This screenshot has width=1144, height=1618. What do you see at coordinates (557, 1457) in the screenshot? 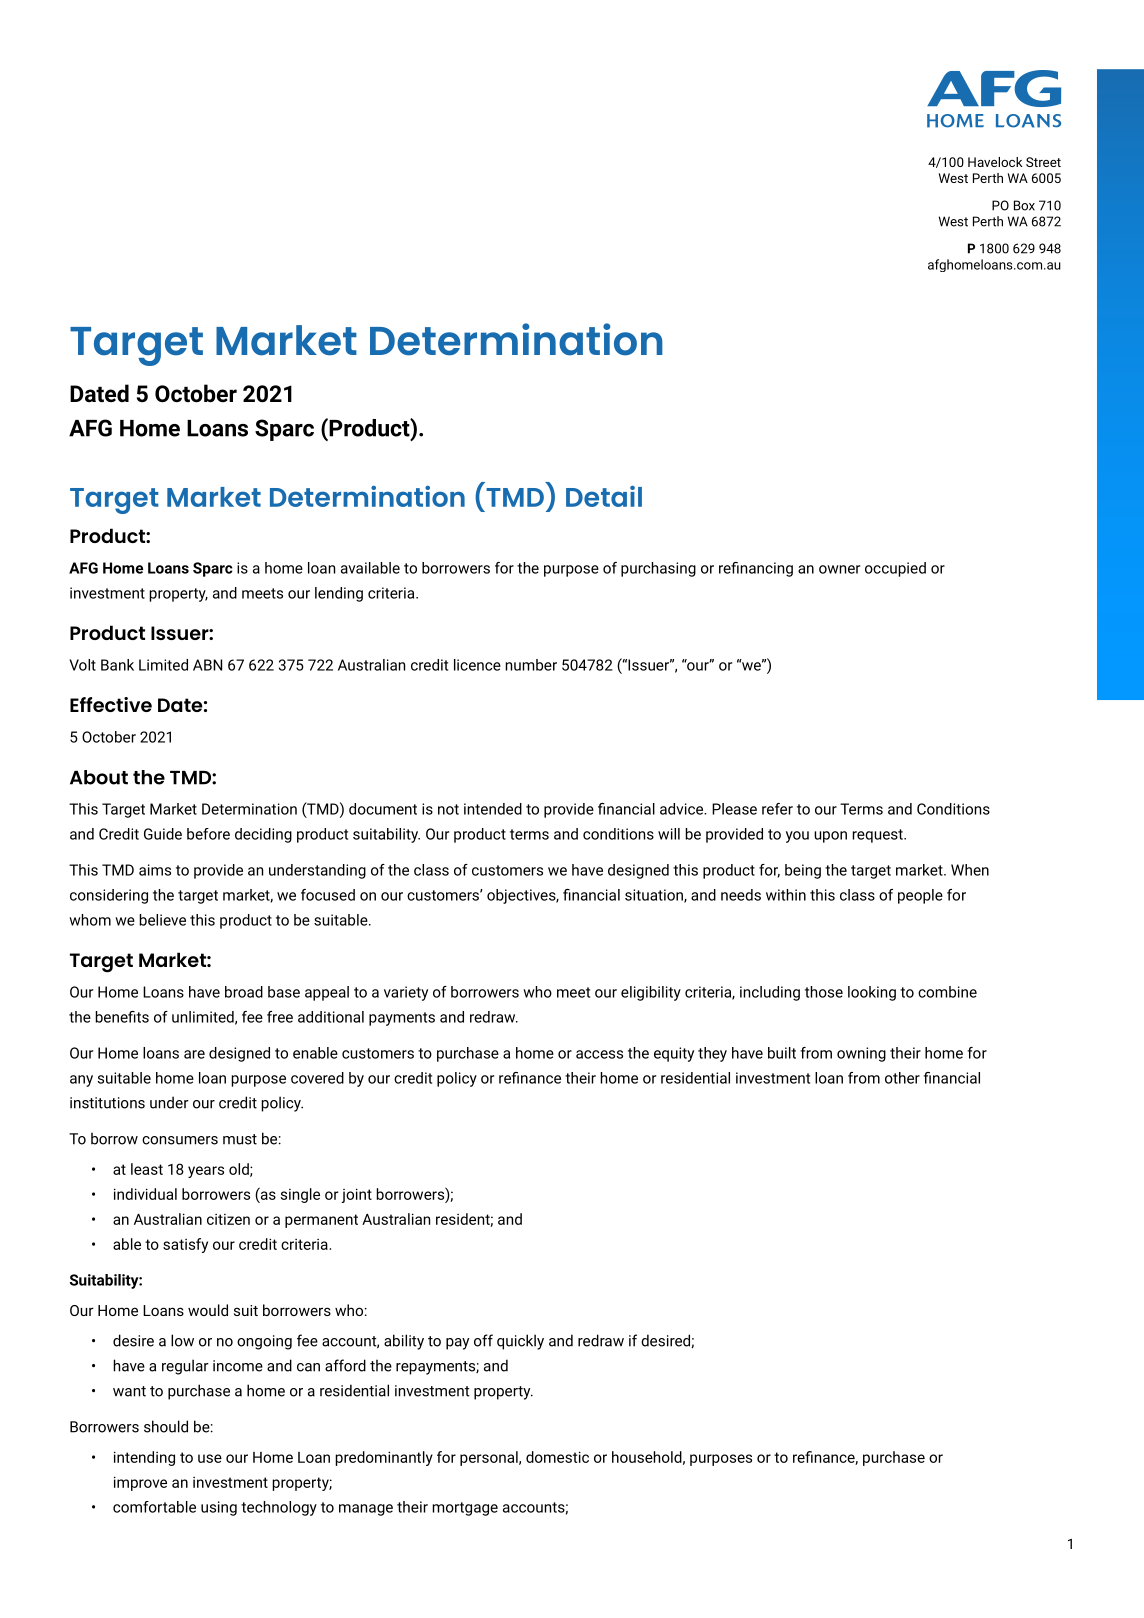
I see `domestic` at bounding box center [557, 1457].
